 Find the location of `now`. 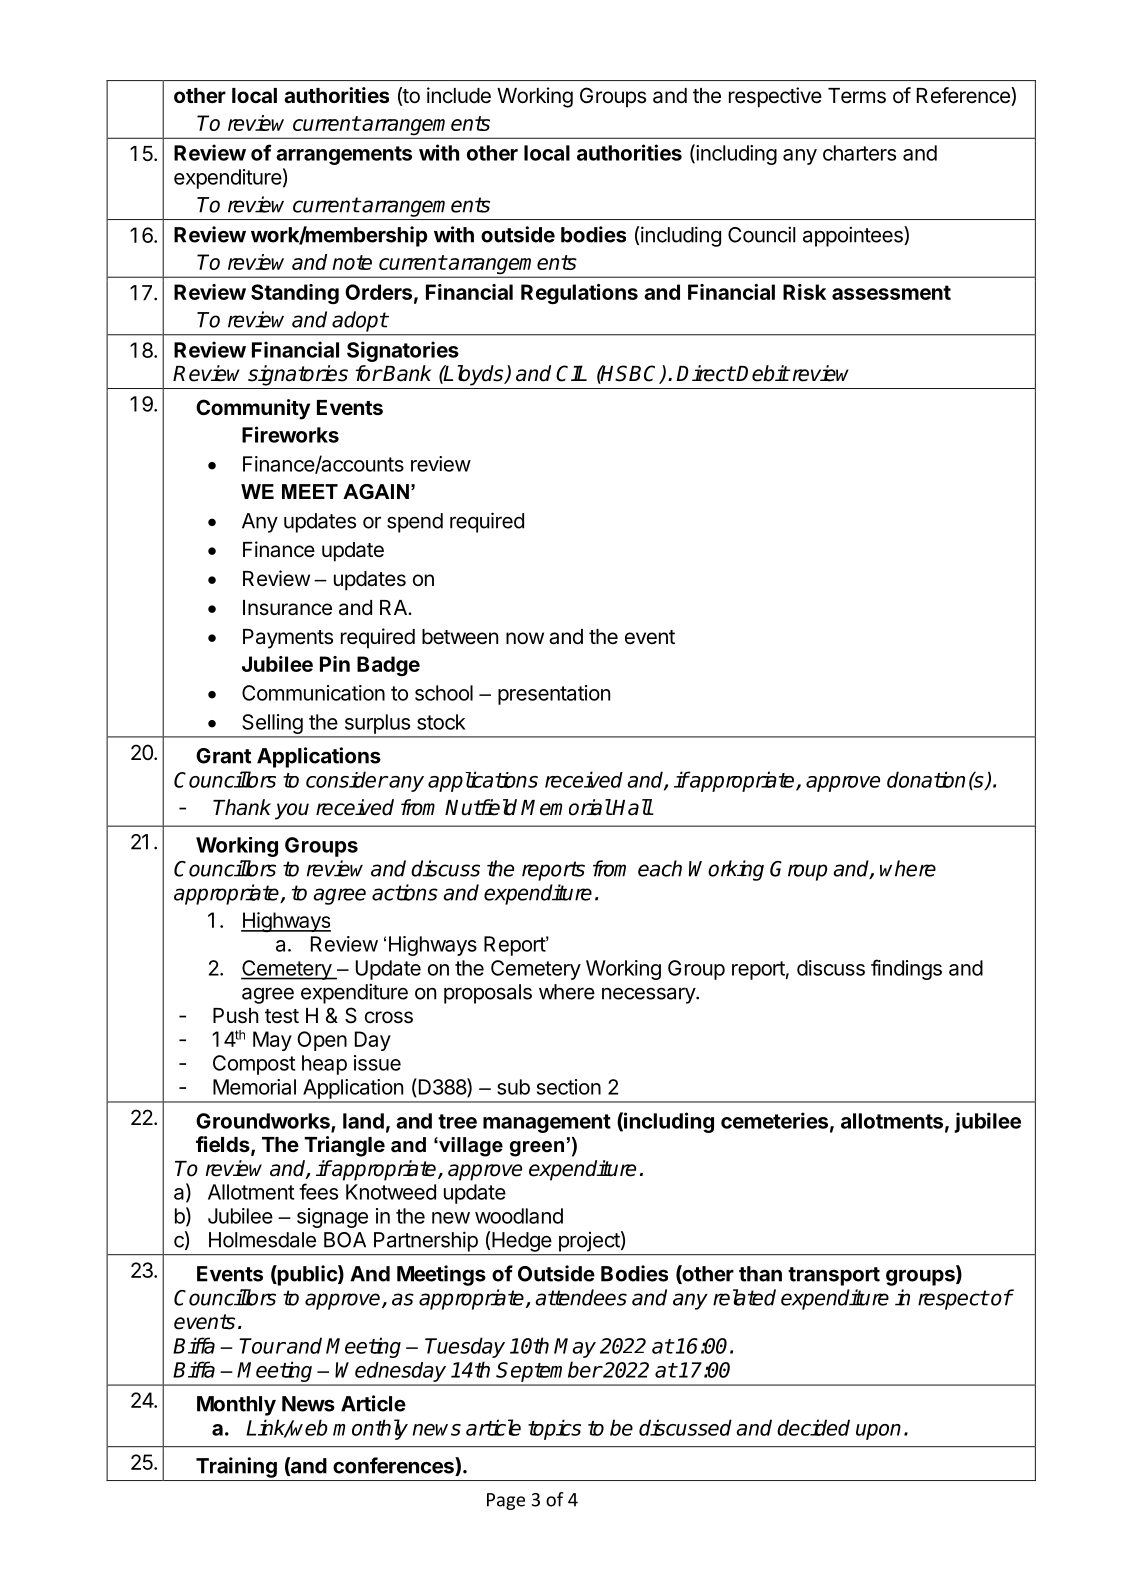

now is located at coordinates (525, 638).
